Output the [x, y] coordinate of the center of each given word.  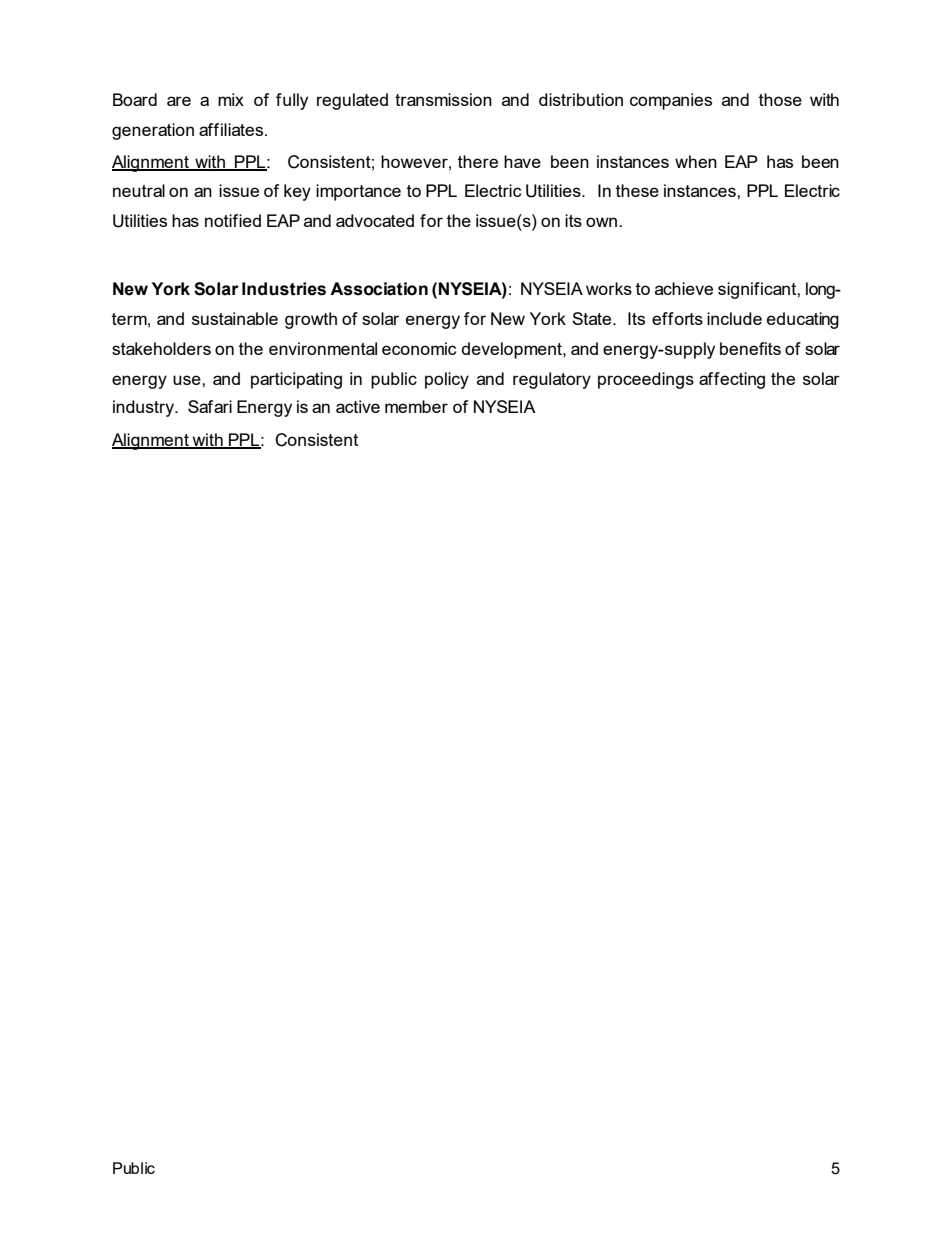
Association [379, 289]
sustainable [235, 318]
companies [671, 101]
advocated [375, 220]
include [734, 318]
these [637, 190]
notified [233, 220]
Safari [210, 406]
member [416, 406]
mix [231, 99]
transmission [443, 99]
